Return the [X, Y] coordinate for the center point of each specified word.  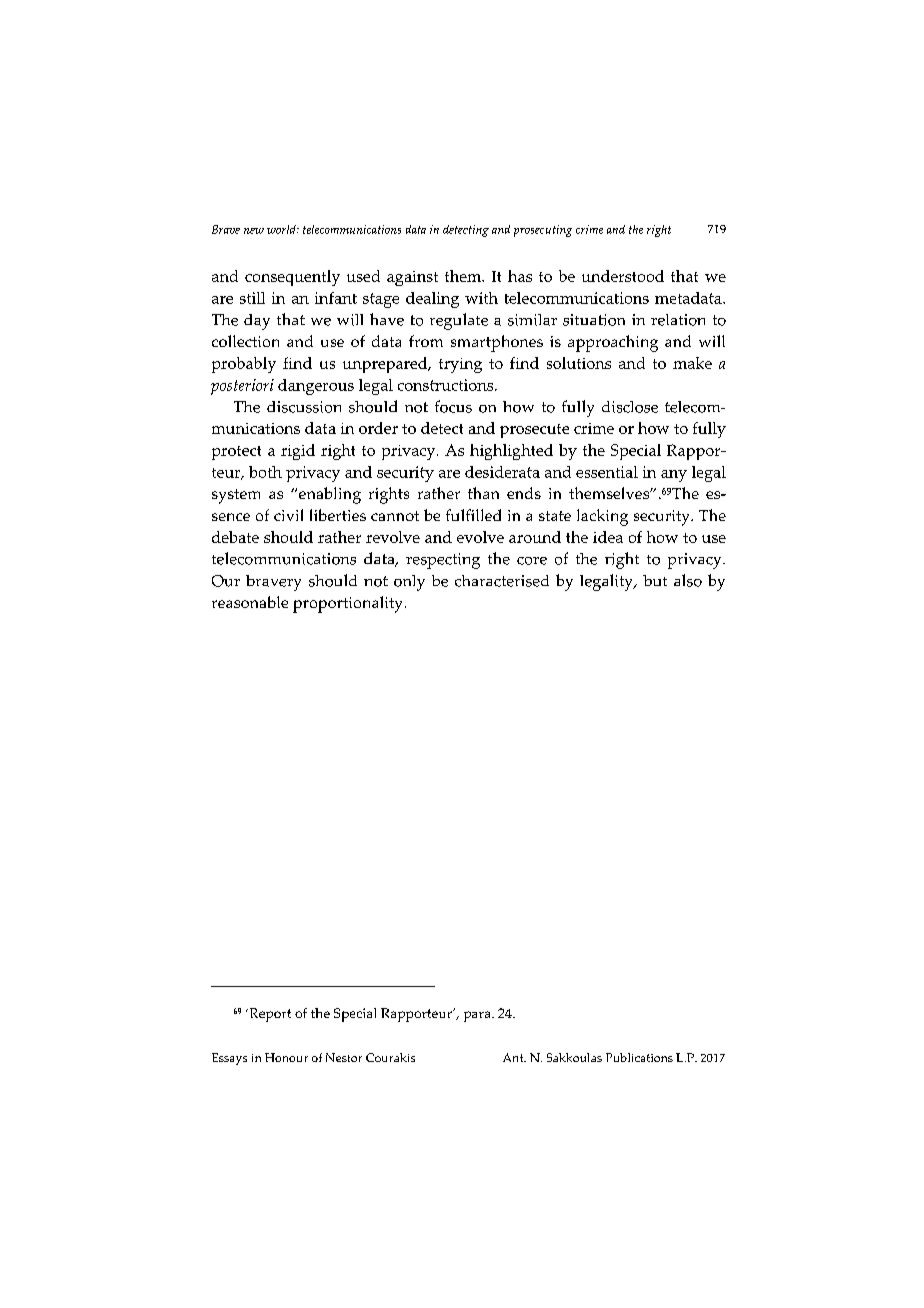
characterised [502, 581]
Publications [639, 1057]
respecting [443, 561]
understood [623, 276]
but [655, 580]
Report [269, 1015]
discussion [304, 407]
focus [453, 406]
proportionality [349, 604]
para [478, 1016]
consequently [292, 278]
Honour [286, 1057]
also [688, 580]
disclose [630, 407]
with [481, 298]
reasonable [250, 602]
